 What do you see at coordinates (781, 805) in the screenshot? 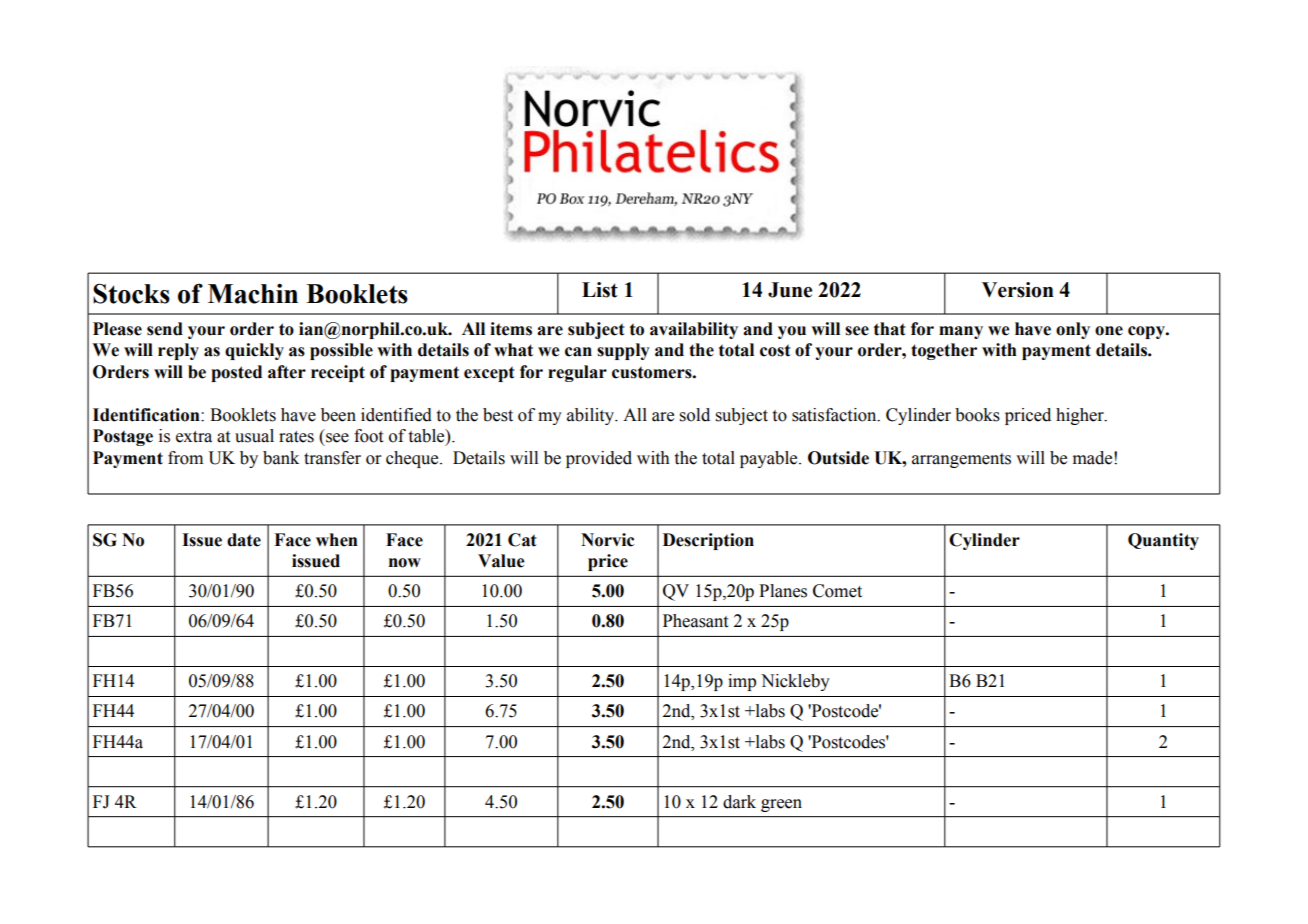
I see `green` at bounding box center [781, 805].
